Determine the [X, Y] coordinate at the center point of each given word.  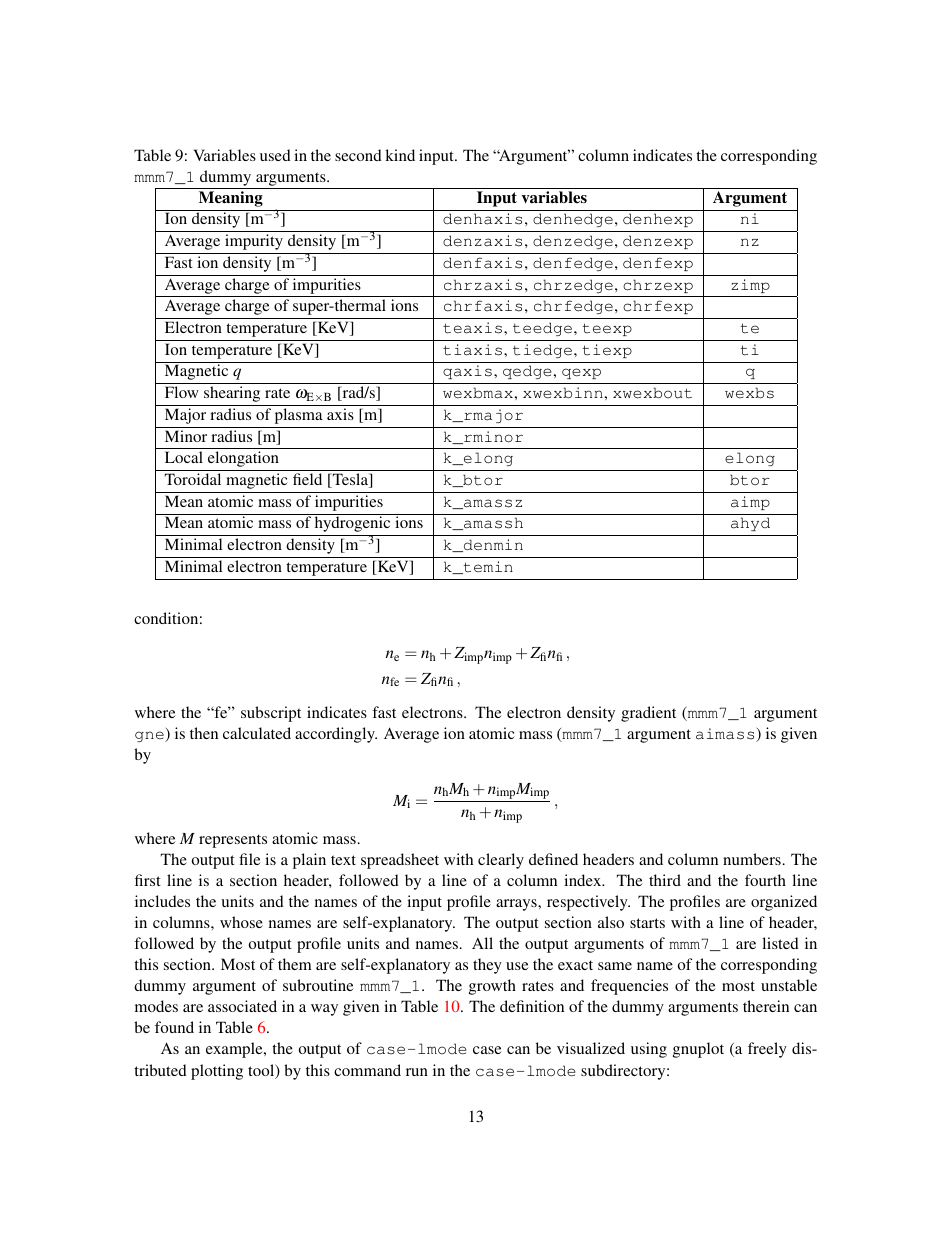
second [358, 155]
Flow [182, 392]
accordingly [336, 735]
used [275, 155]
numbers [752, 859]
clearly [501, 861]
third [665, 880]
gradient [648, 714]
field [307, 479]
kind [400, 155]
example [235, 1050]
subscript [271, 714]
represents [233, 841]
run [417, 1072]
